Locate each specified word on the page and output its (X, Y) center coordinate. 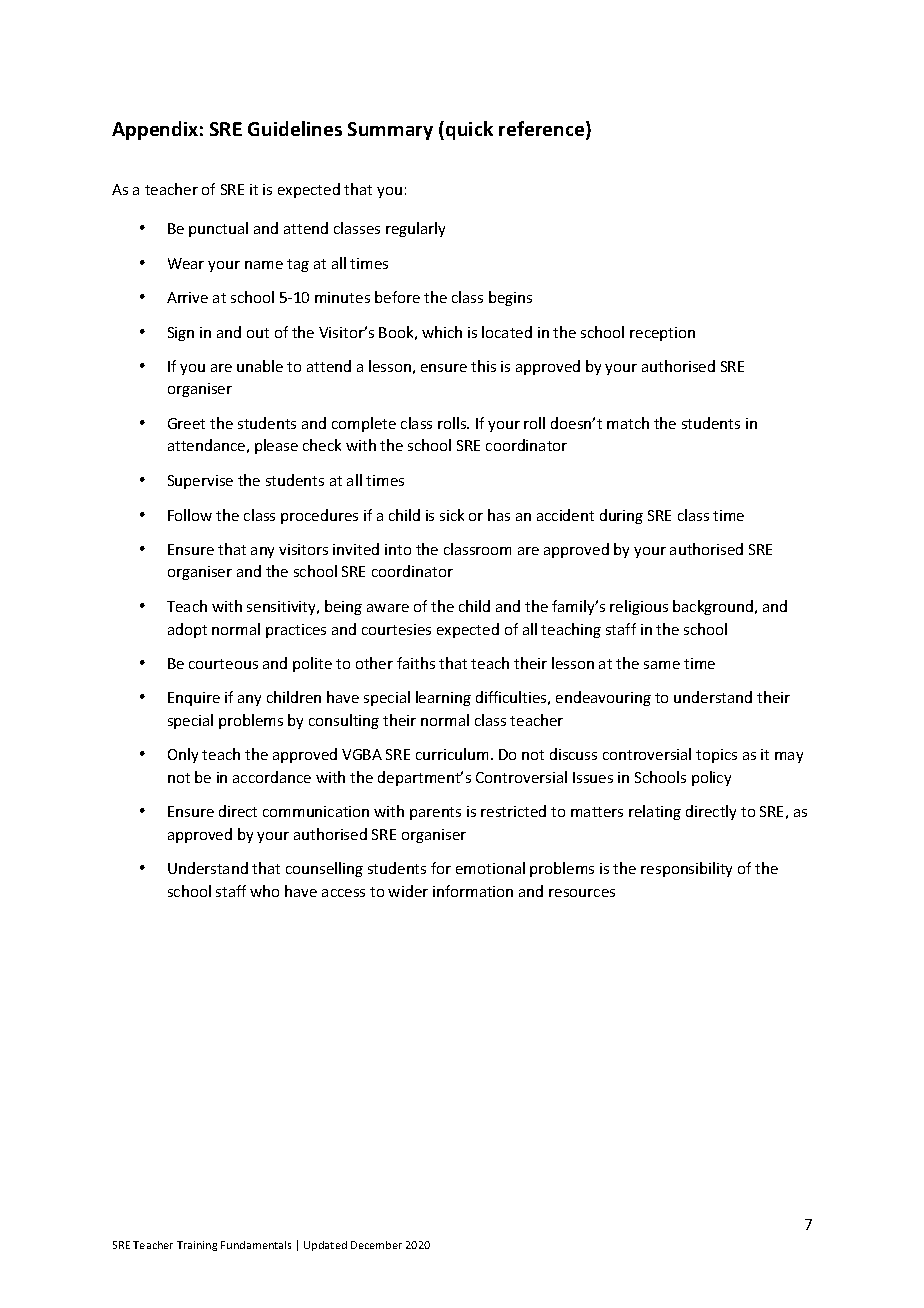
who (264, 891)
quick (469, 130)
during (621, 516)
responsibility (686, 869)
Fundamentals (256, 1245)
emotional (490, 868)
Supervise (200, 482)
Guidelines (295, 128)
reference (543, 130)
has (499, 515)
